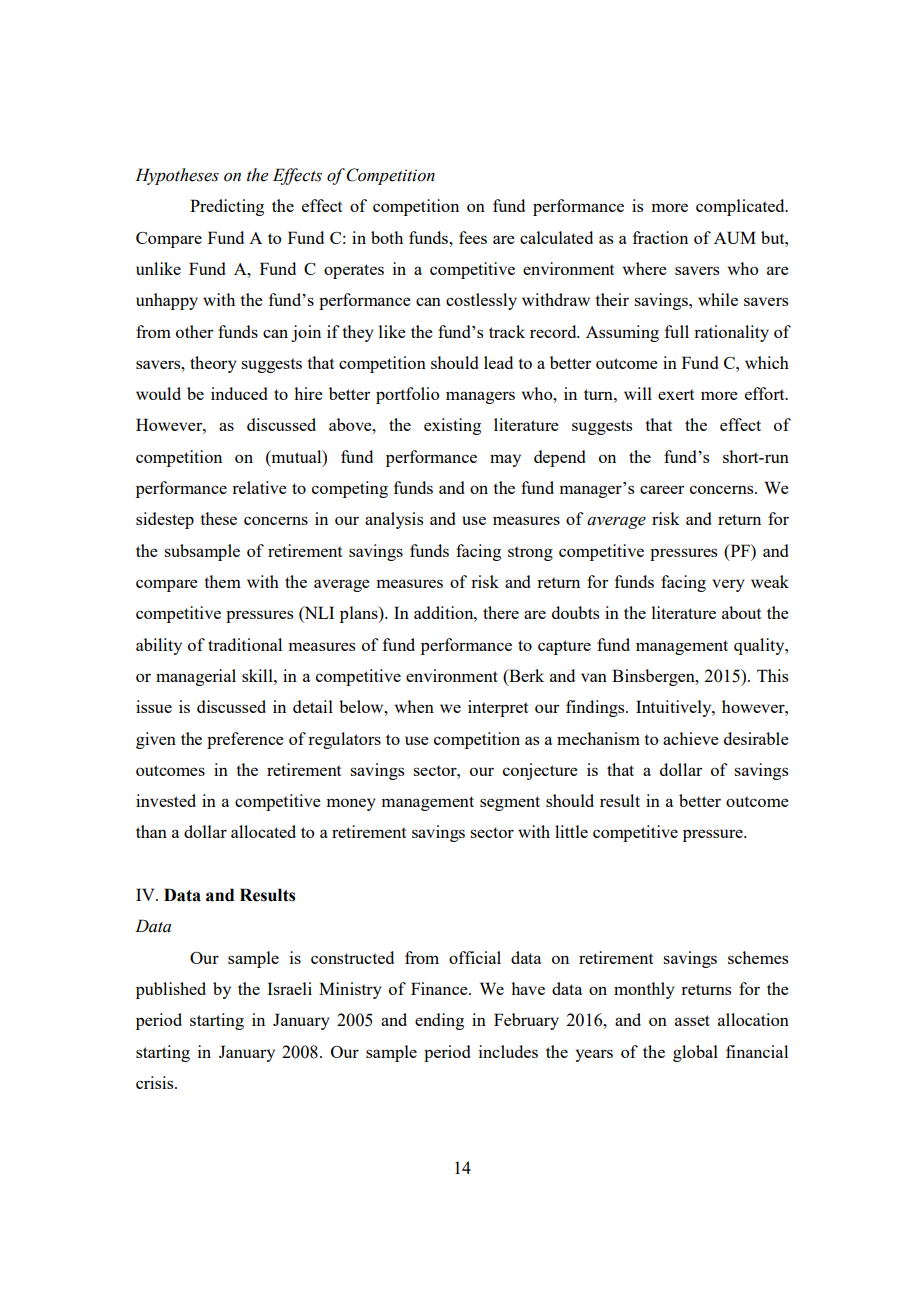 This document has width=924, height=1308. I want to click on AUM, so click(735, 237).
